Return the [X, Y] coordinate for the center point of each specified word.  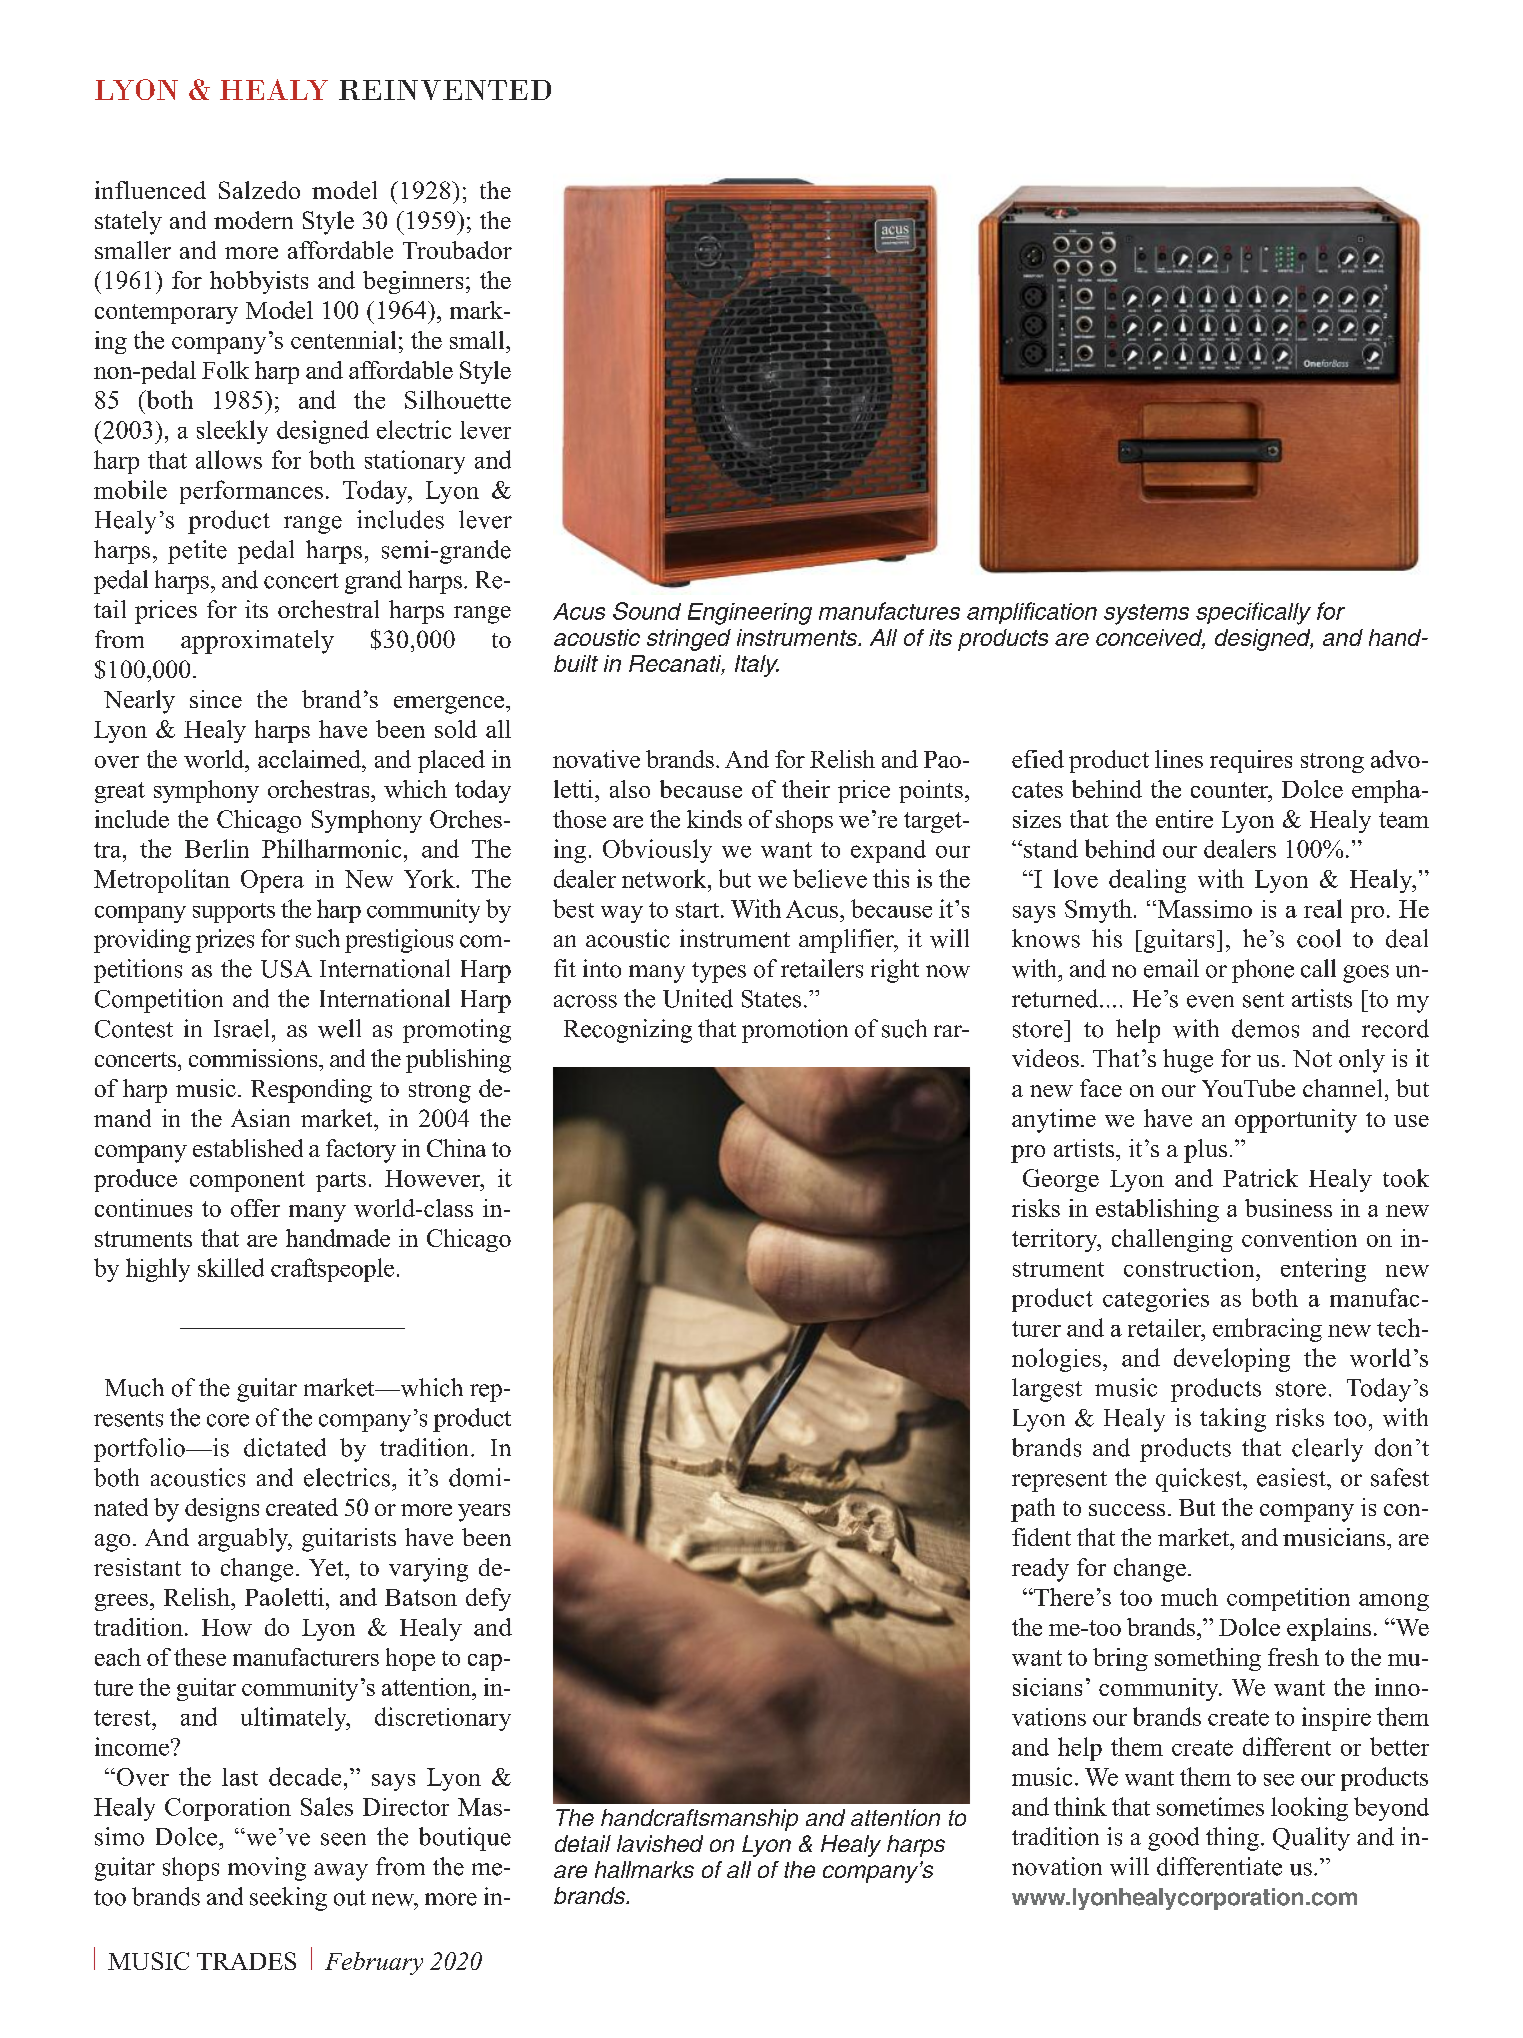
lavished [660, 1843]
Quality [1311, 1839]
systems [1146, 614]
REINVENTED [445, 90]
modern [253, 220]
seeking [288, 1899]
